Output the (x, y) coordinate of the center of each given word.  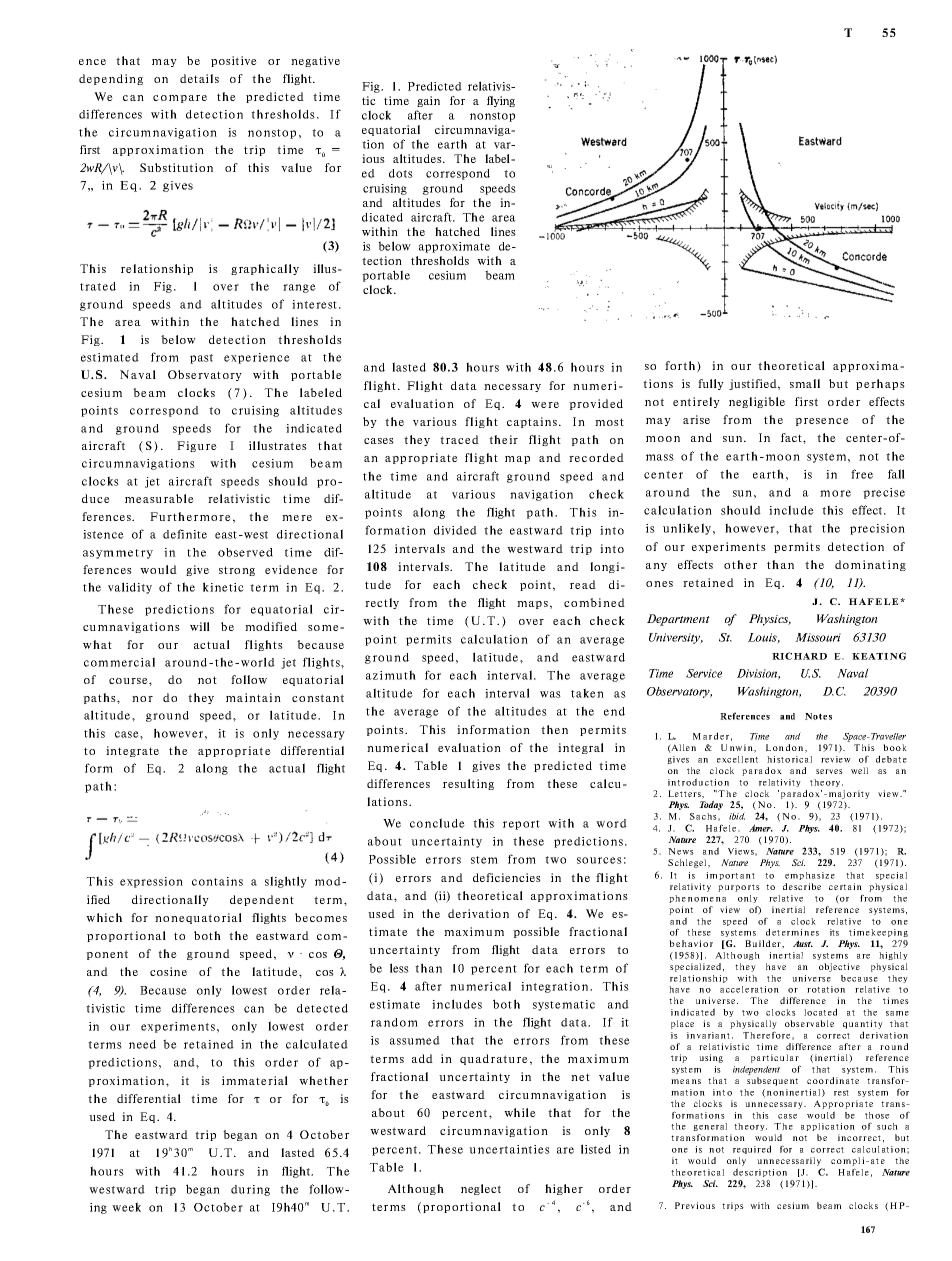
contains (217, 881)
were (545, 405)
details (199, 78)
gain (428, 101)
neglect (481, 1189)
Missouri (818, 637)
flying (501, 101)
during (250, 1190)
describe (802, 886)
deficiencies (507, 877)
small (805, 383)
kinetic (223, 587)
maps (532, 605)
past (201, 359)
